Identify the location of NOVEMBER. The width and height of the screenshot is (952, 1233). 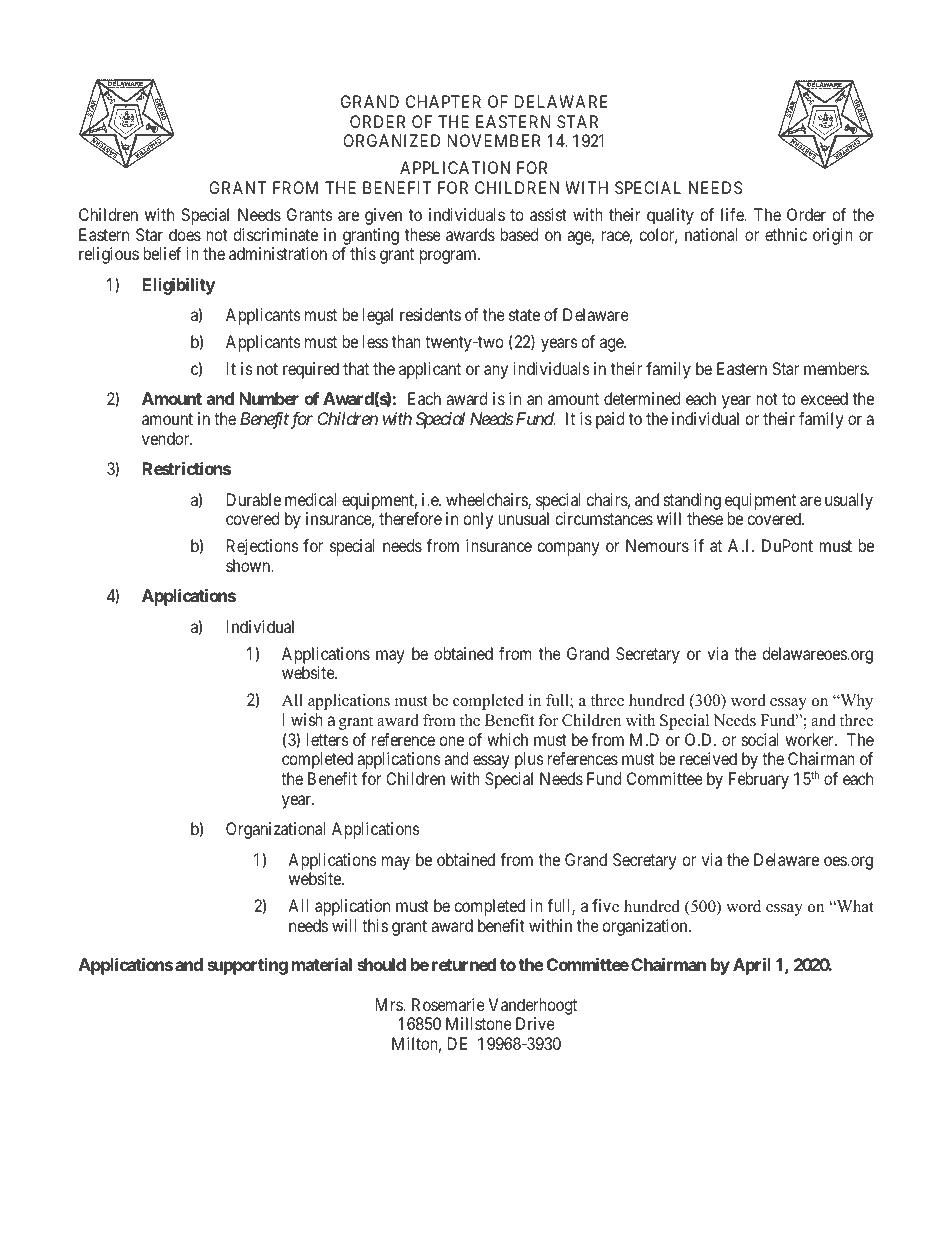
(494, 140).
